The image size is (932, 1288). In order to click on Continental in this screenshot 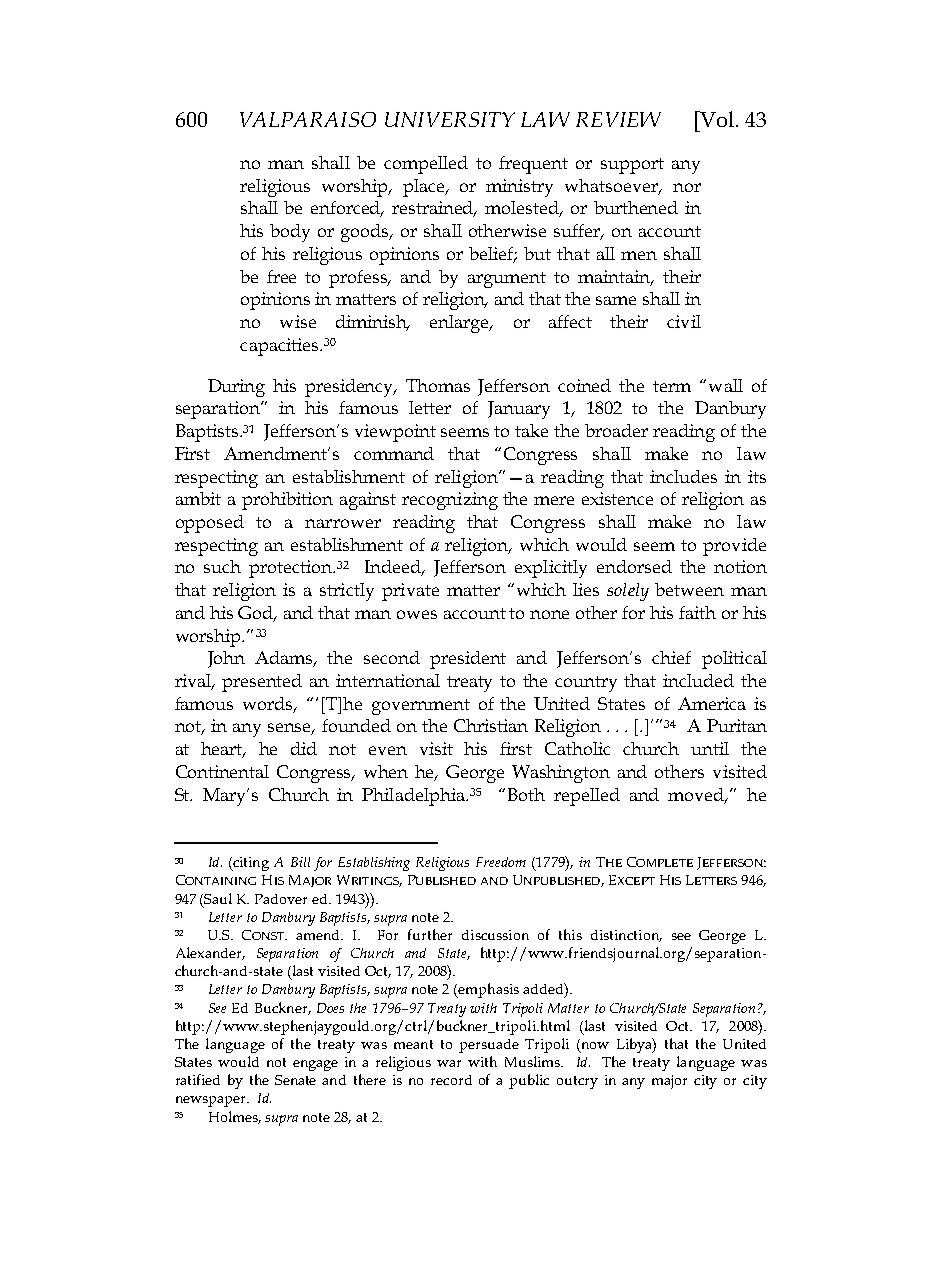, I will do `click(222, 771)`.
